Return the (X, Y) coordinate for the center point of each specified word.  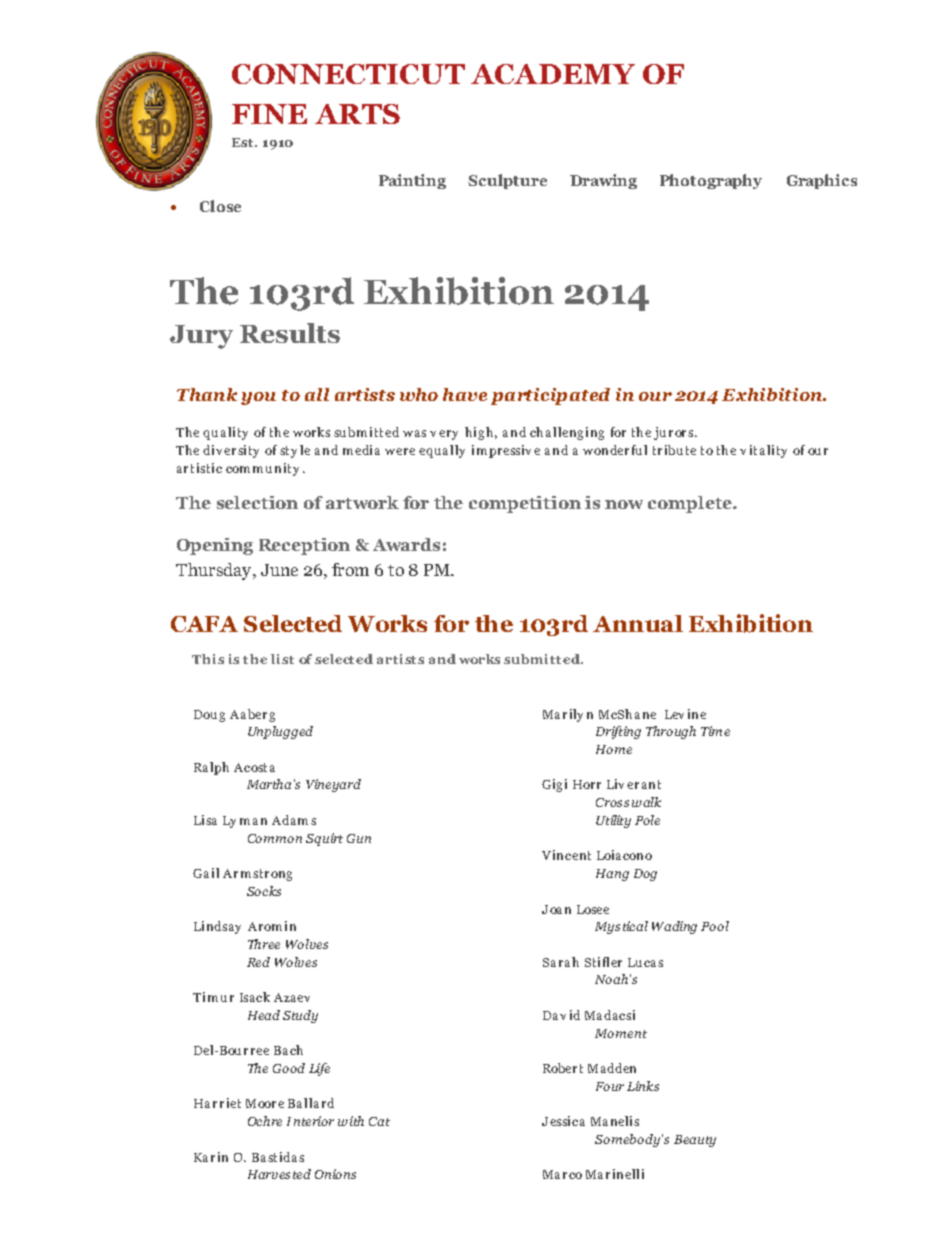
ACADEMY (553, 74)
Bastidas (278, 1157)
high (479, 433)
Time (715, 731)
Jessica (563, 1121)
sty (288, 452)
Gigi (554, 785)
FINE (269, 114)
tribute (674, 450)
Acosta (254, 767)
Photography (711, 181)
